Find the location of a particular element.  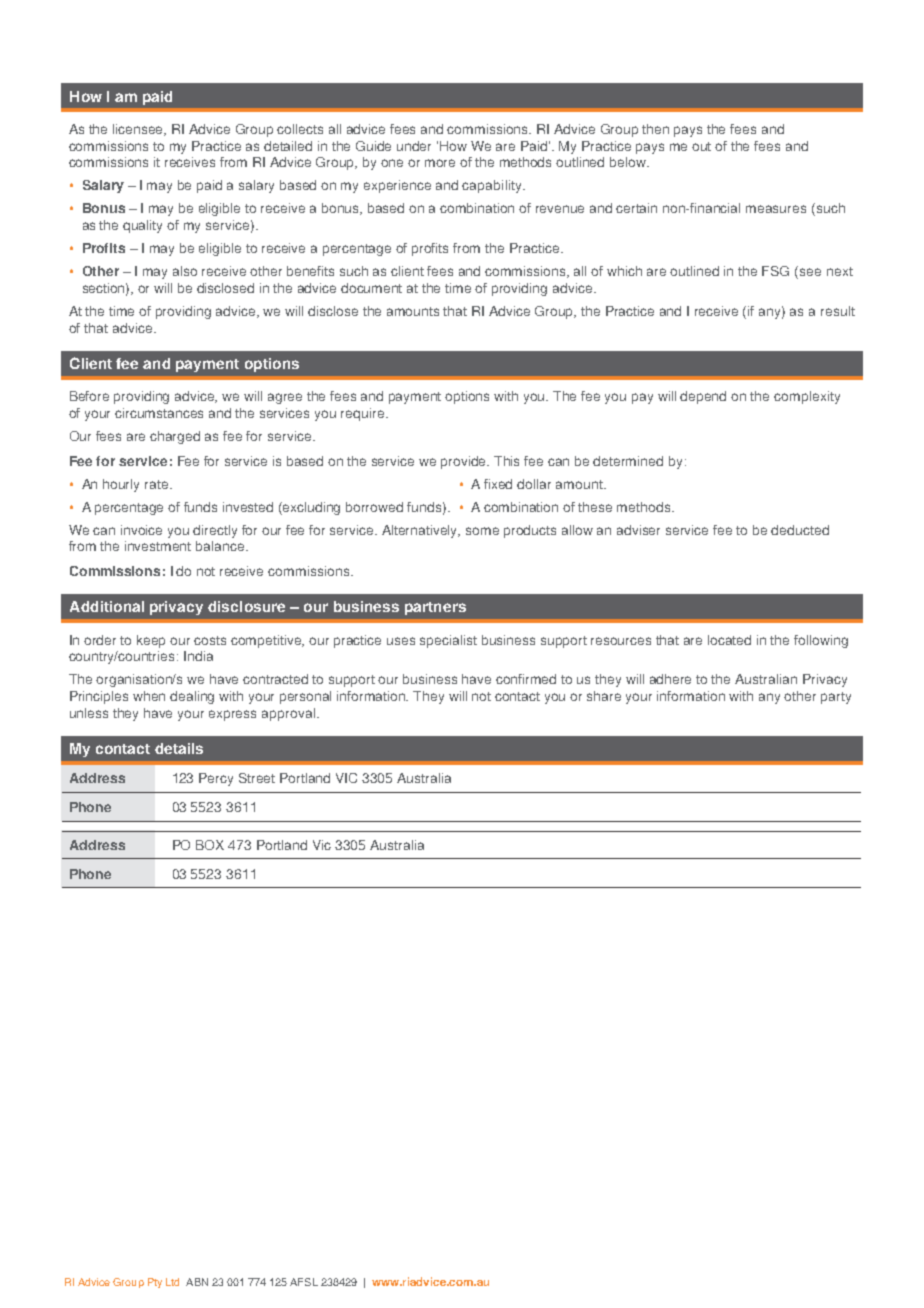

more is located at coordinates (440, 163).
